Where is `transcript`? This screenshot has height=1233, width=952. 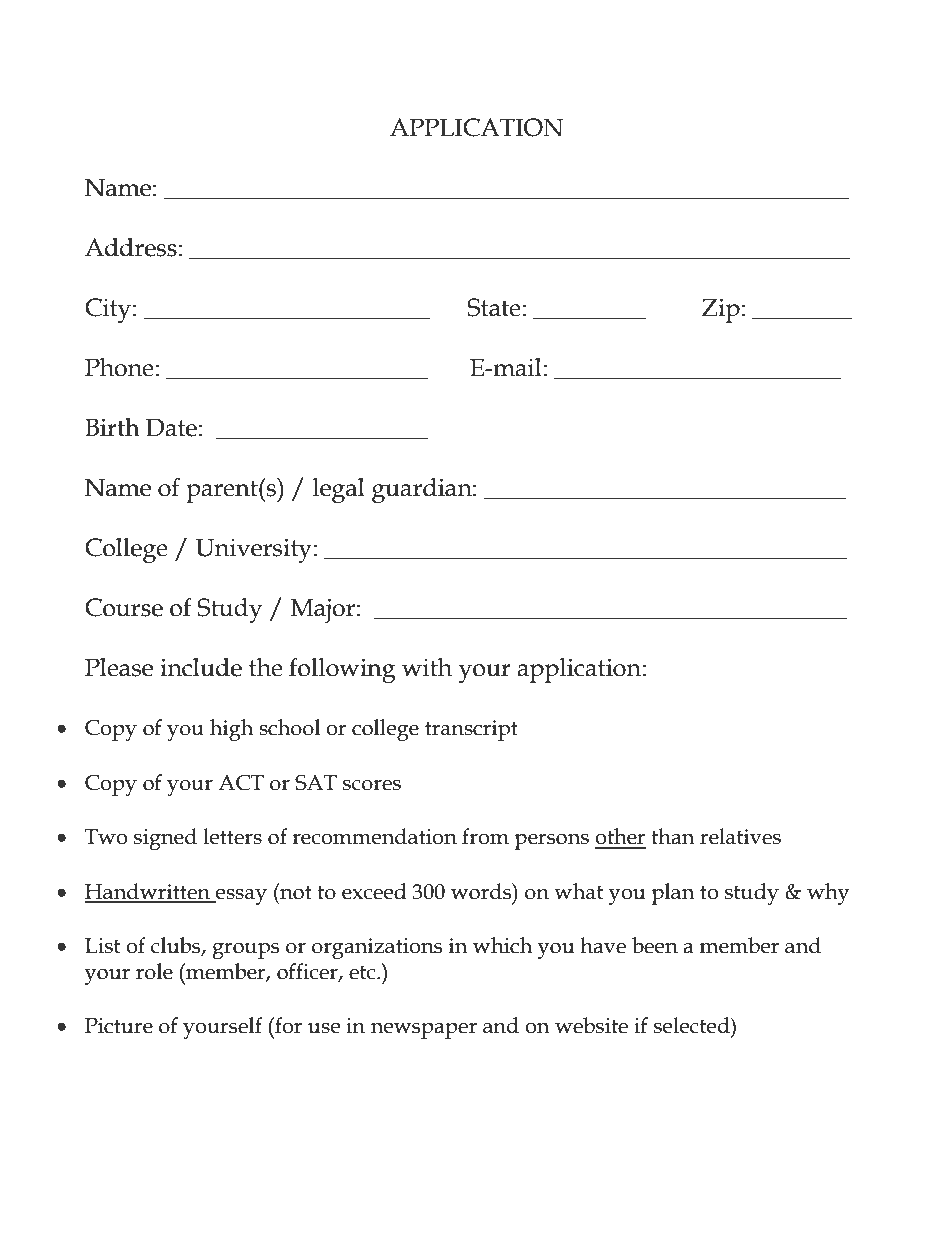
transcript is located at coordinates (471, 730).
